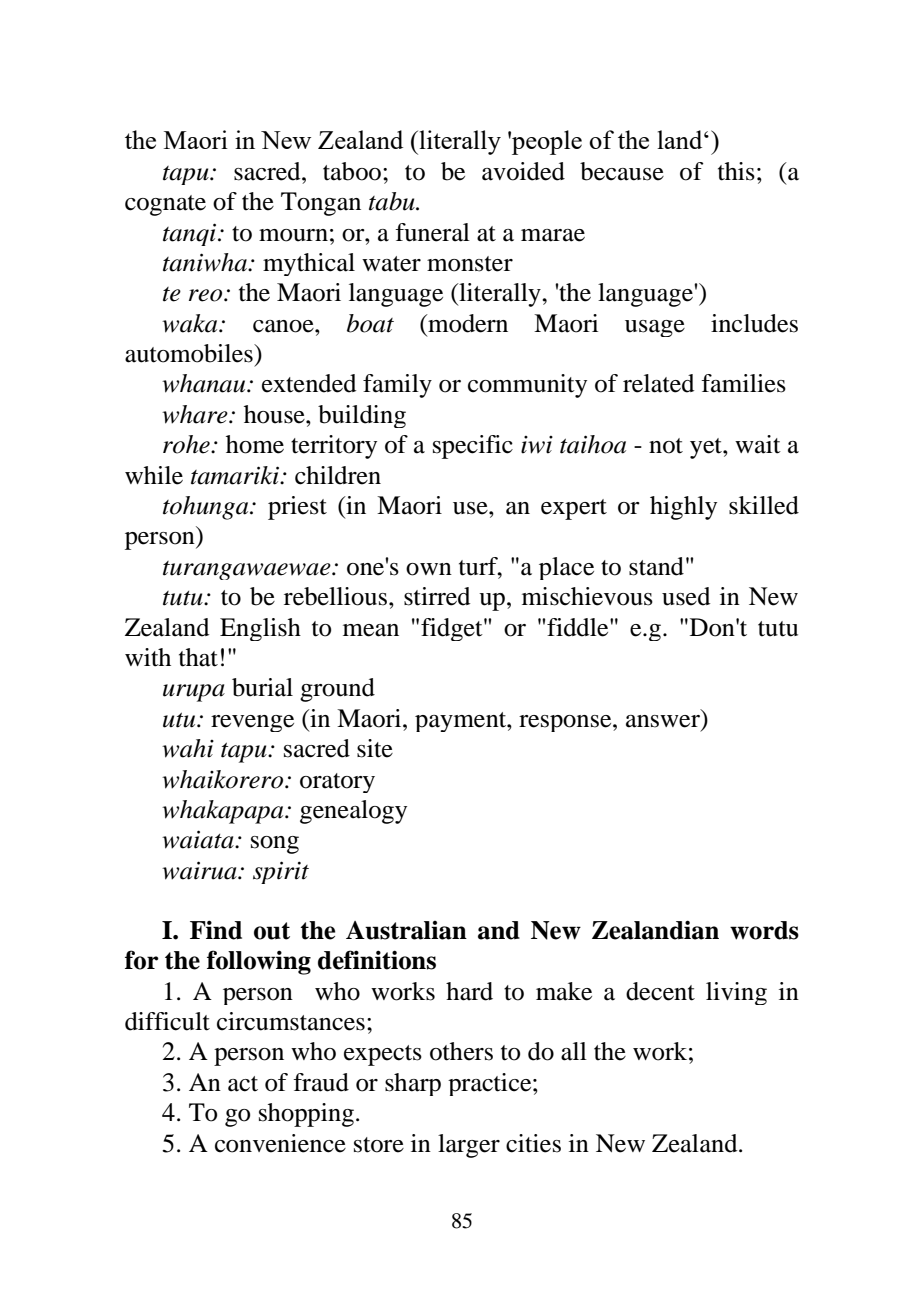  Describe the element at coordinates (280, 1143) in the screenshot. I see `convenience` at that location.
